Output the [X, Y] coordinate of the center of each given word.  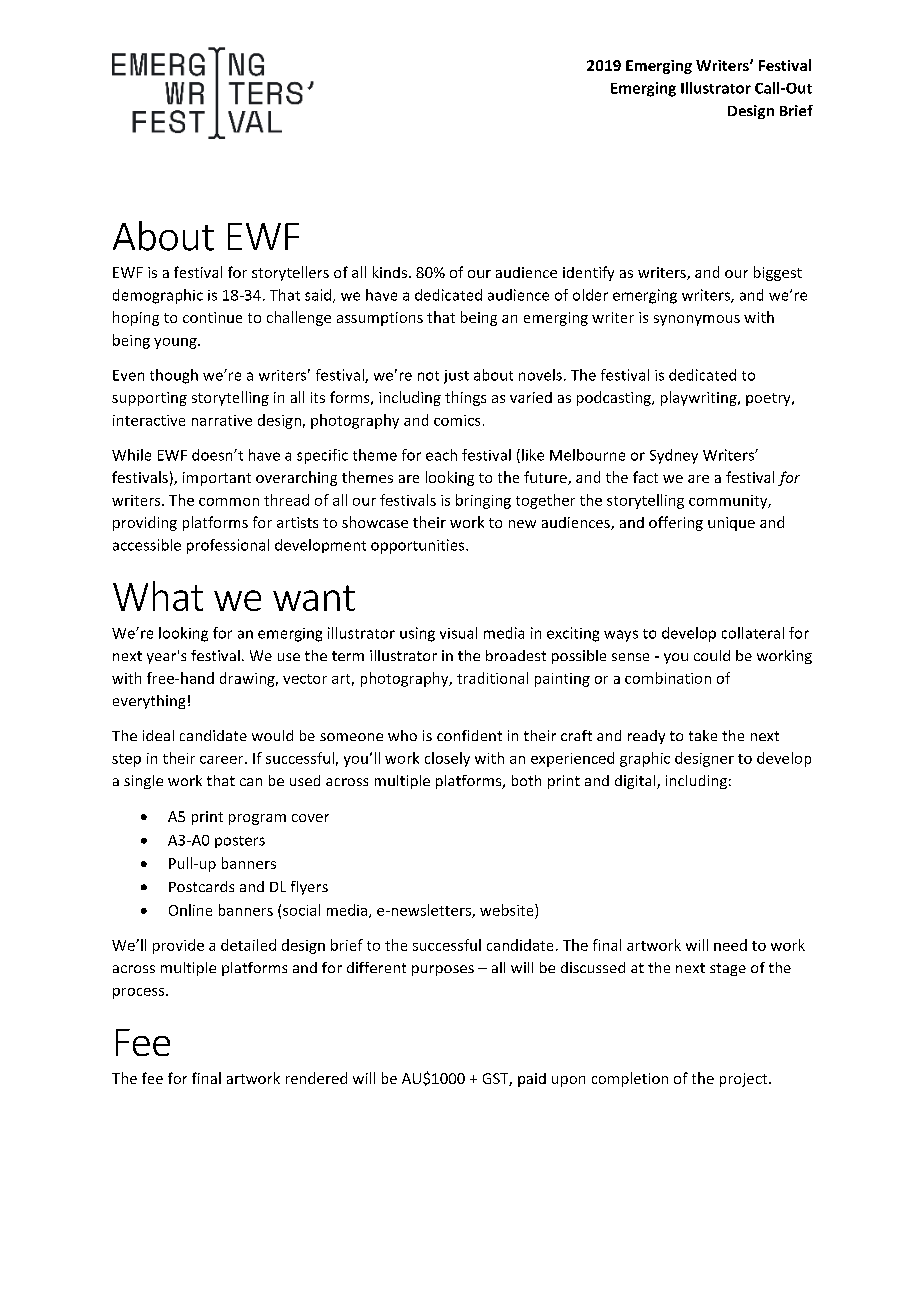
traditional [492, 678]
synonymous [697, 320]
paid [532, 1080]
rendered [316, 1078]
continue [212, 317]
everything [149, 702]
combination [668, 678]
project [745, 1080]
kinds [390, 272]
